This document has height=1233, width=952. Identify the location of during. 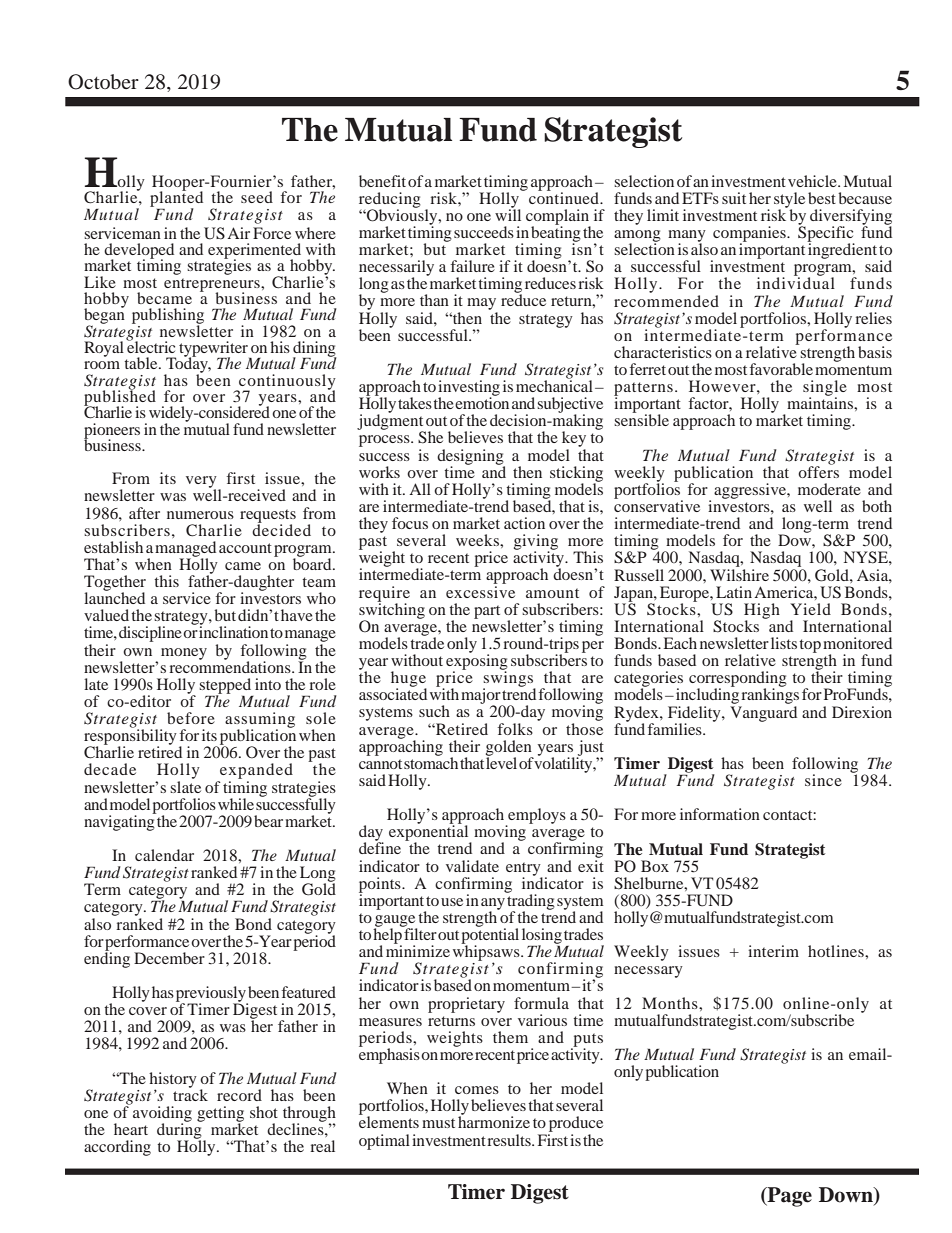
(180, 1131).
